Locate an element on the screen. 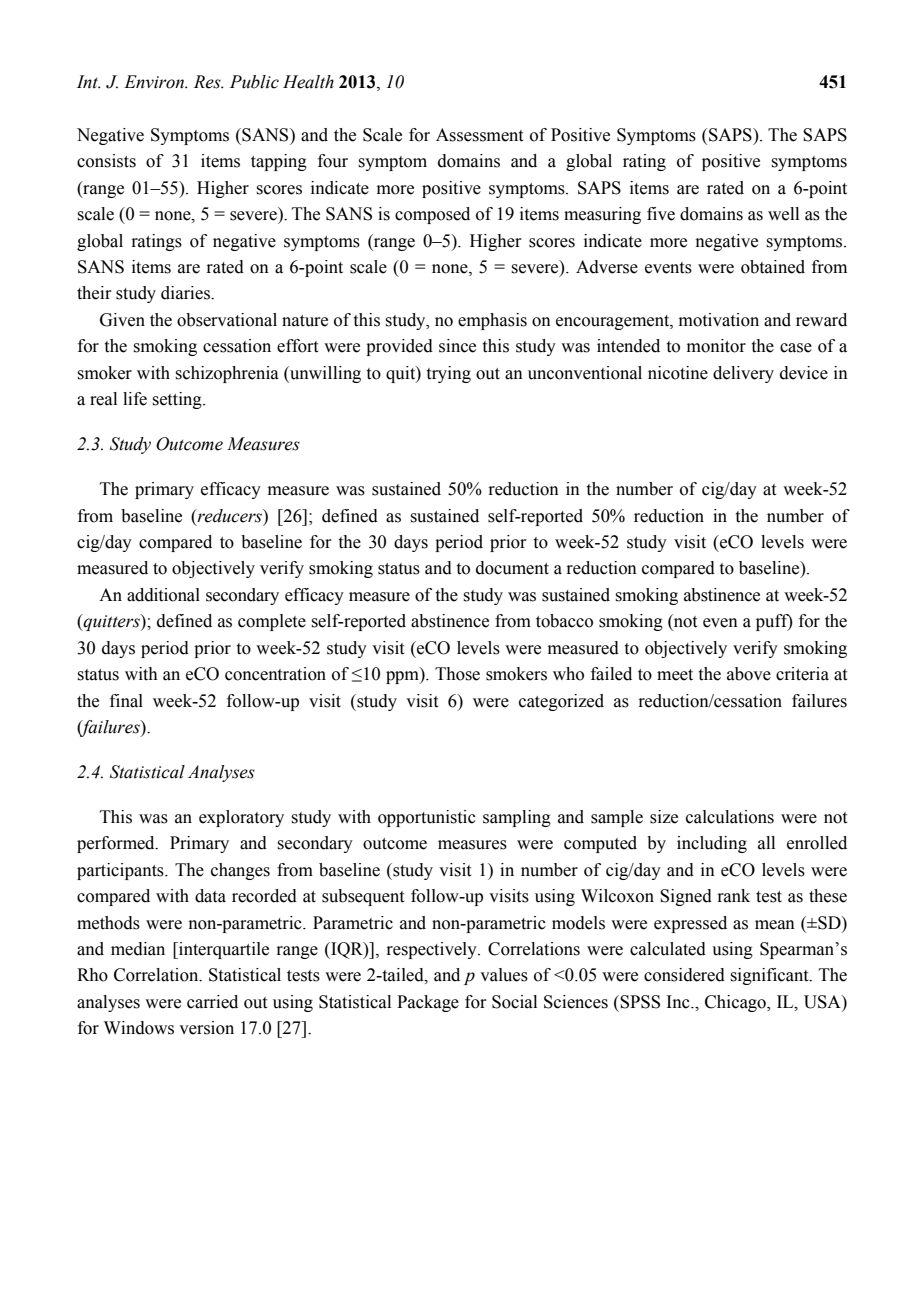 The image size is (924, 1308). observational is located at coordinates (227, 320).
